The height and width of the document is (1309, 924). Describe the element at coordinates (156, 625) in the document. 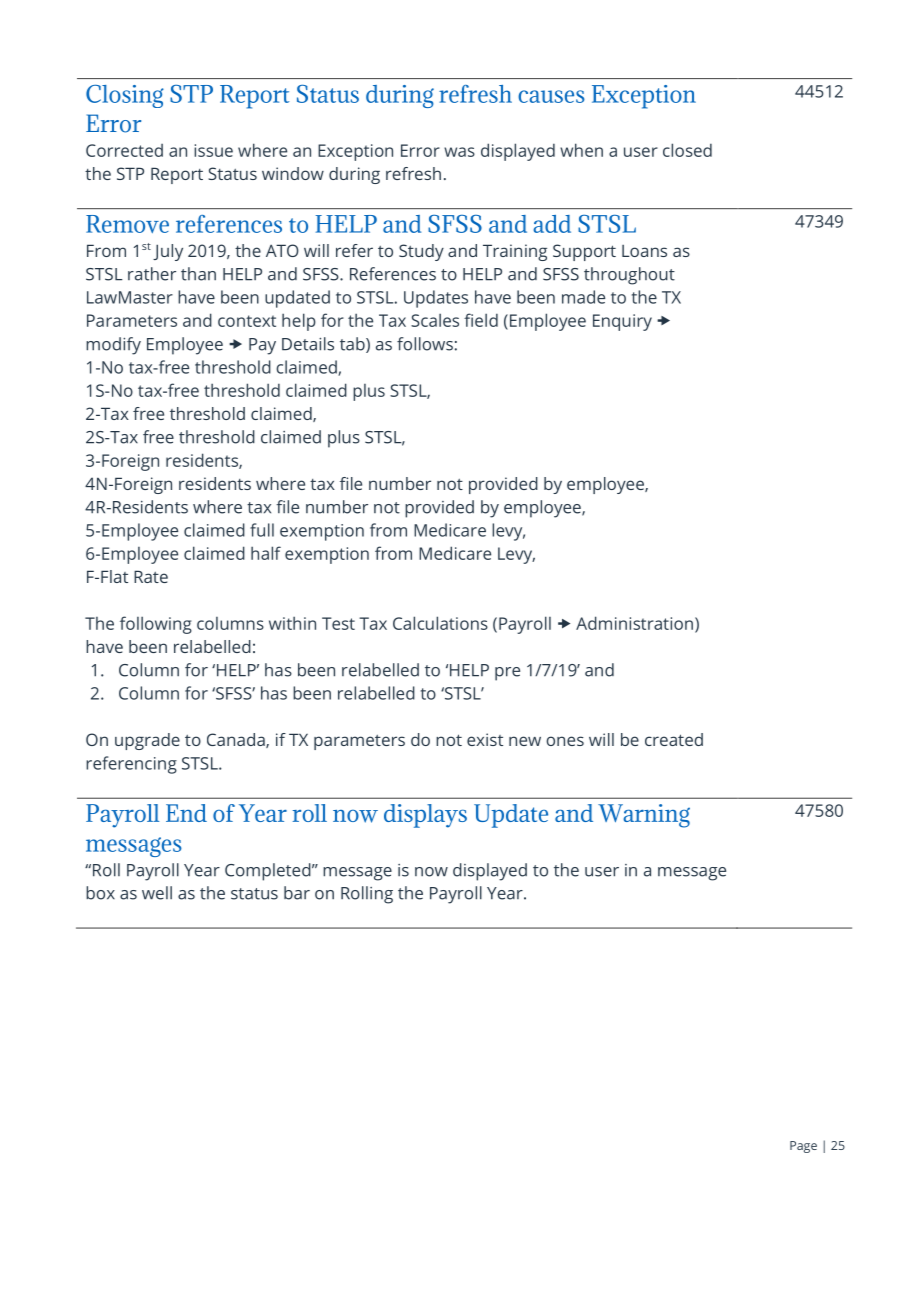

I see `following` at that location.
